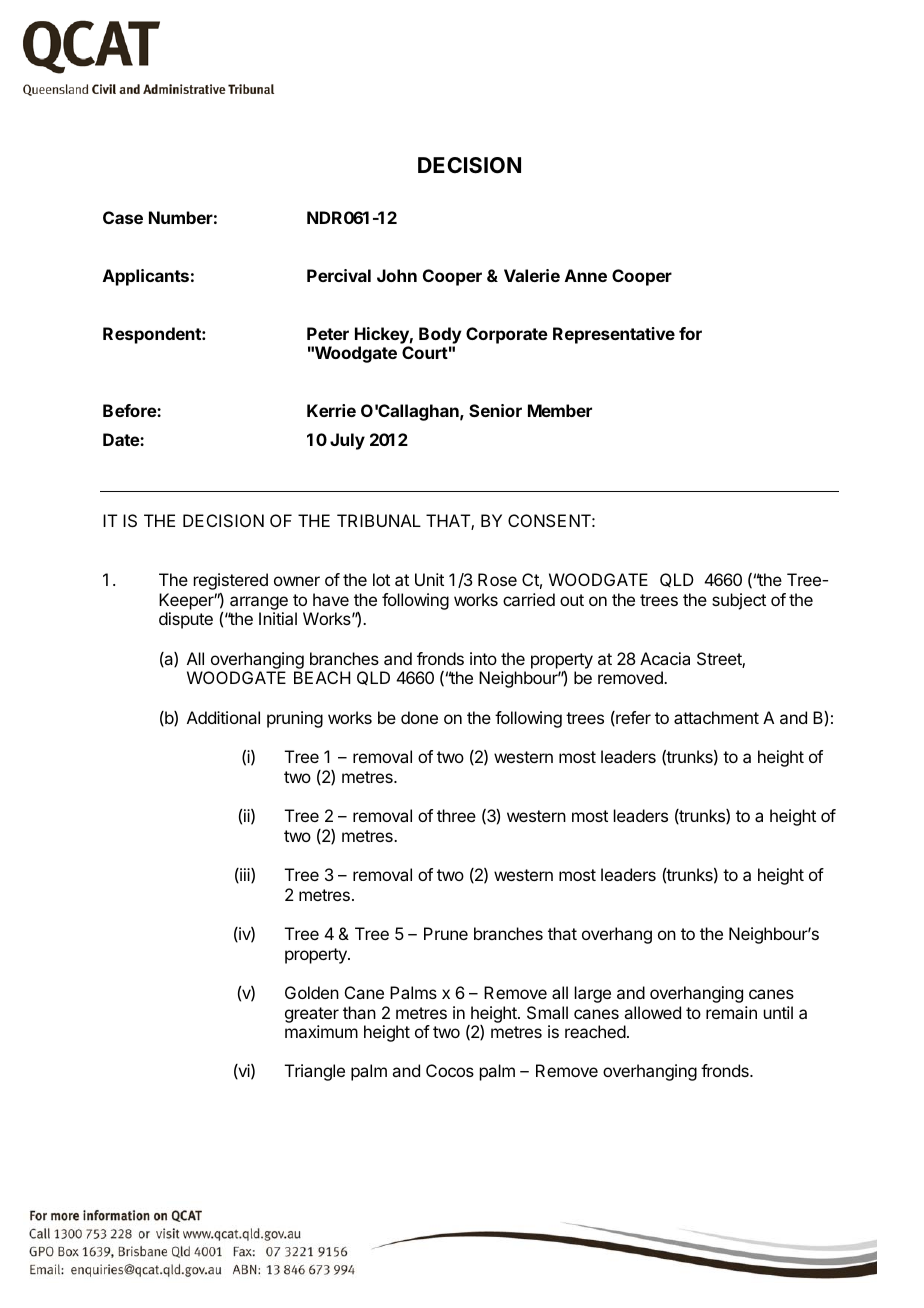  What do you see at coordinates (315, 1072) in the page?
I see `Triangle` at bounding box center [315, 1072].
